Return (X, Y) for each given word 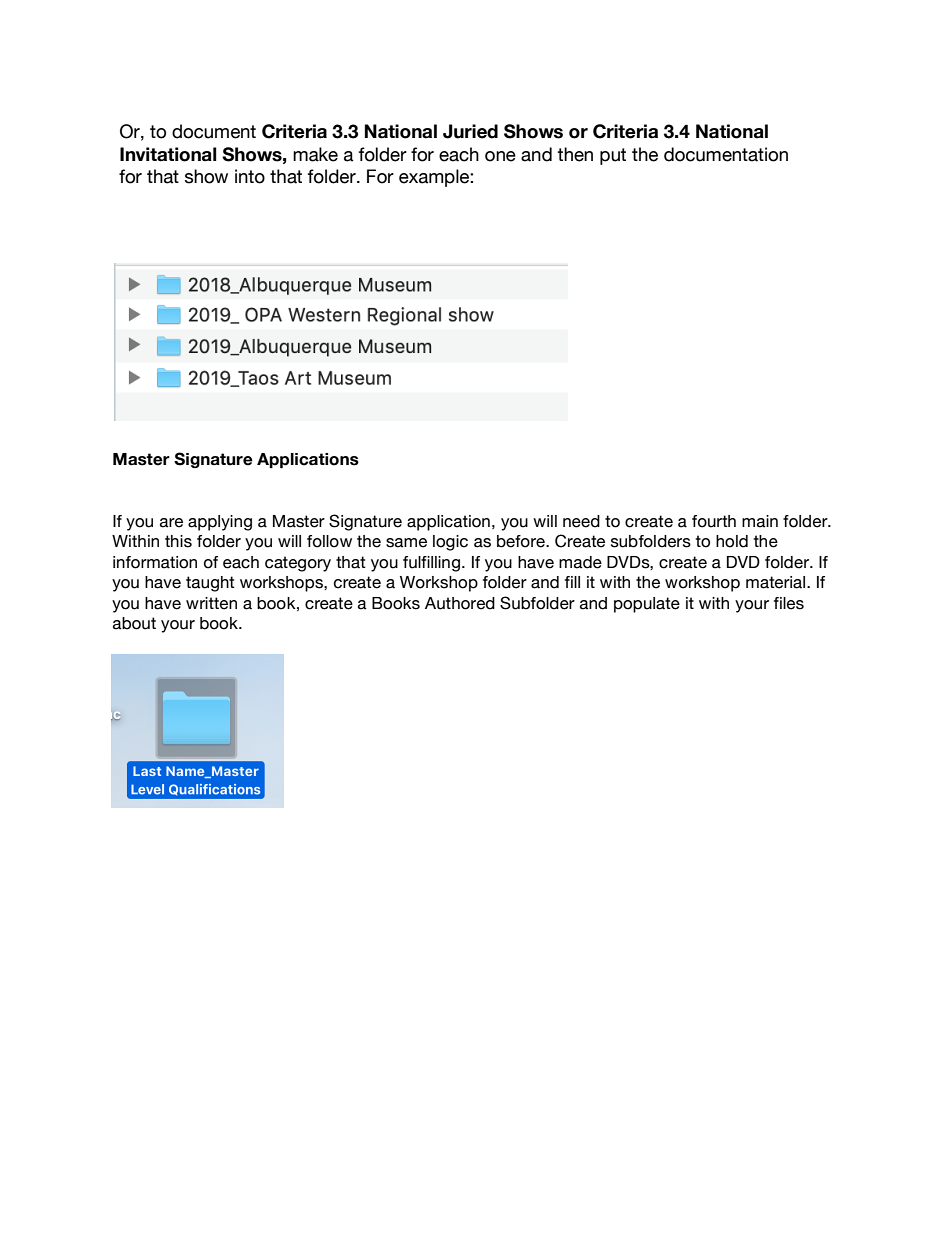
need (581, 521)
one (500, 156)
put (613, 156)
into (250, 176)
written (211, 603)
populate (647, 605)
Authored (460, 603)
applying (220, 523)
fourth (714, 521)
